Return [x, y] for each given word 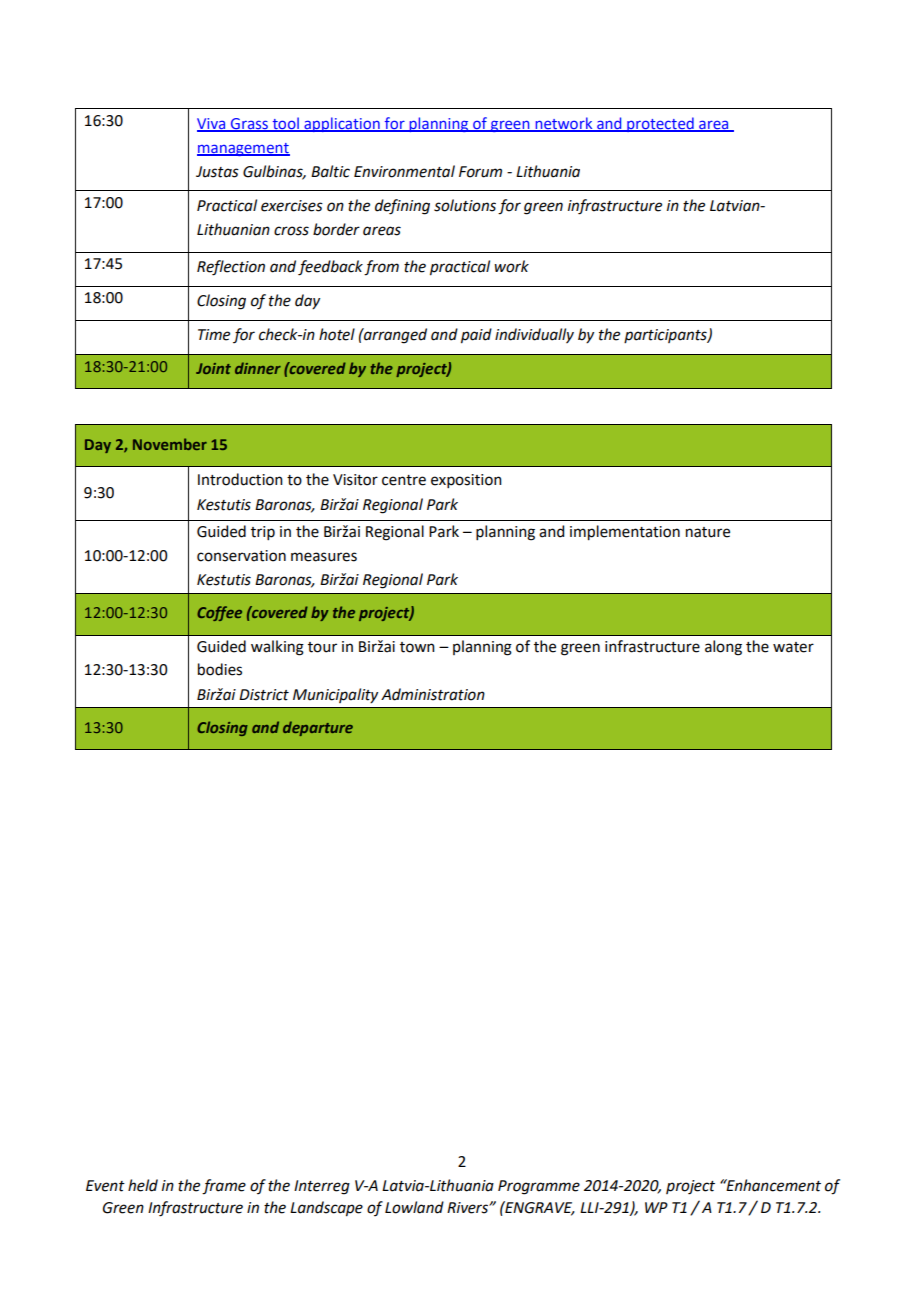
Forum [480, 172]
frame [224, 1187]
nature [708, 532]
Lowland [414, 1207]
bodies [220, 669]
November [170, 444]
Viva [212, 125]
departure [318, 728]
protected [660, 124]
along [723, 648]
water [793, 647]
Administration [433, 694]
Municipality [335, 695]
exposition [466, 481]
